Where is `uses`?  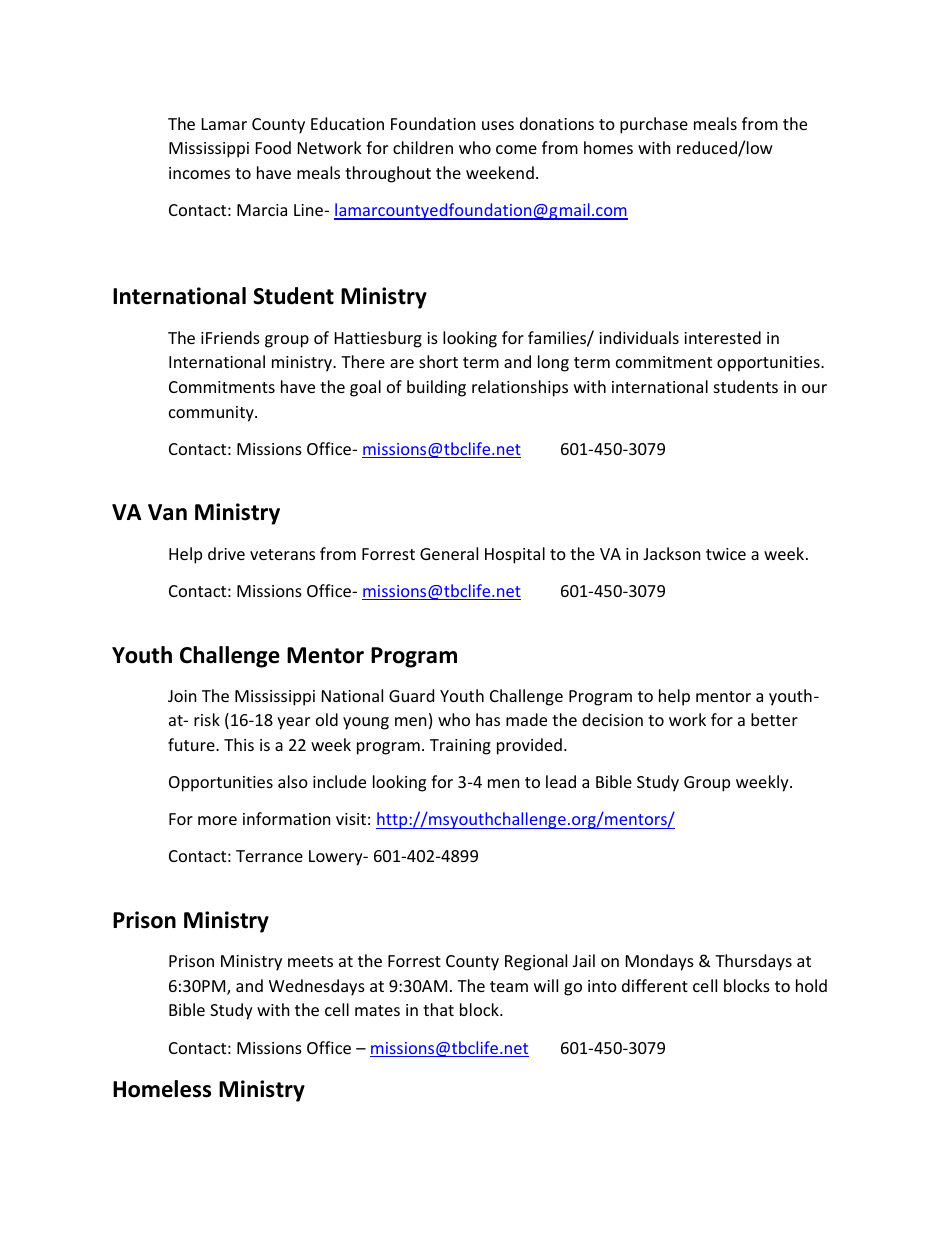 uses is located at coordinates (498, 125).
